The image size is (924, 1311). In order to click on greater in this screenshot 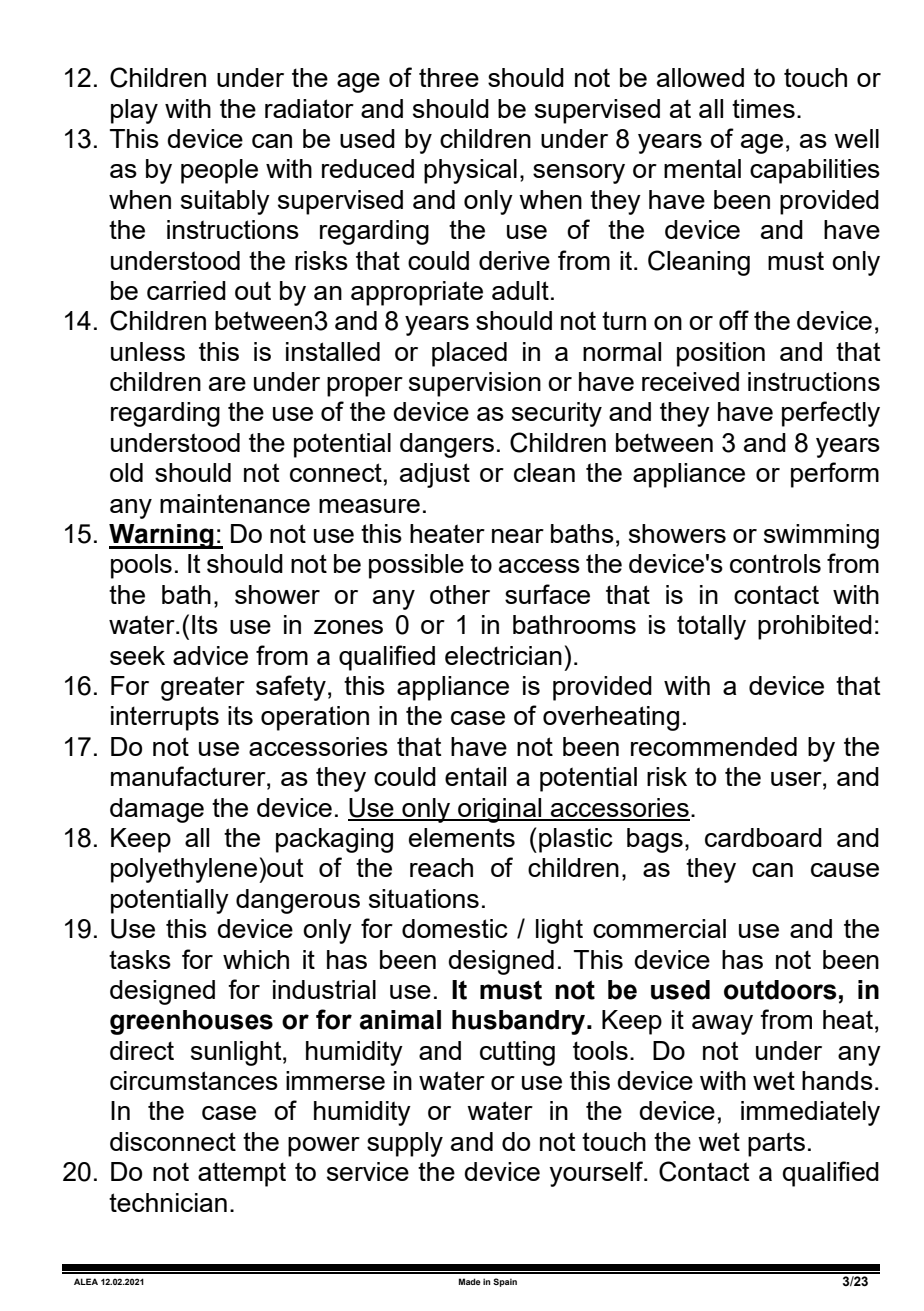, I will do `click(203, 688)`.
